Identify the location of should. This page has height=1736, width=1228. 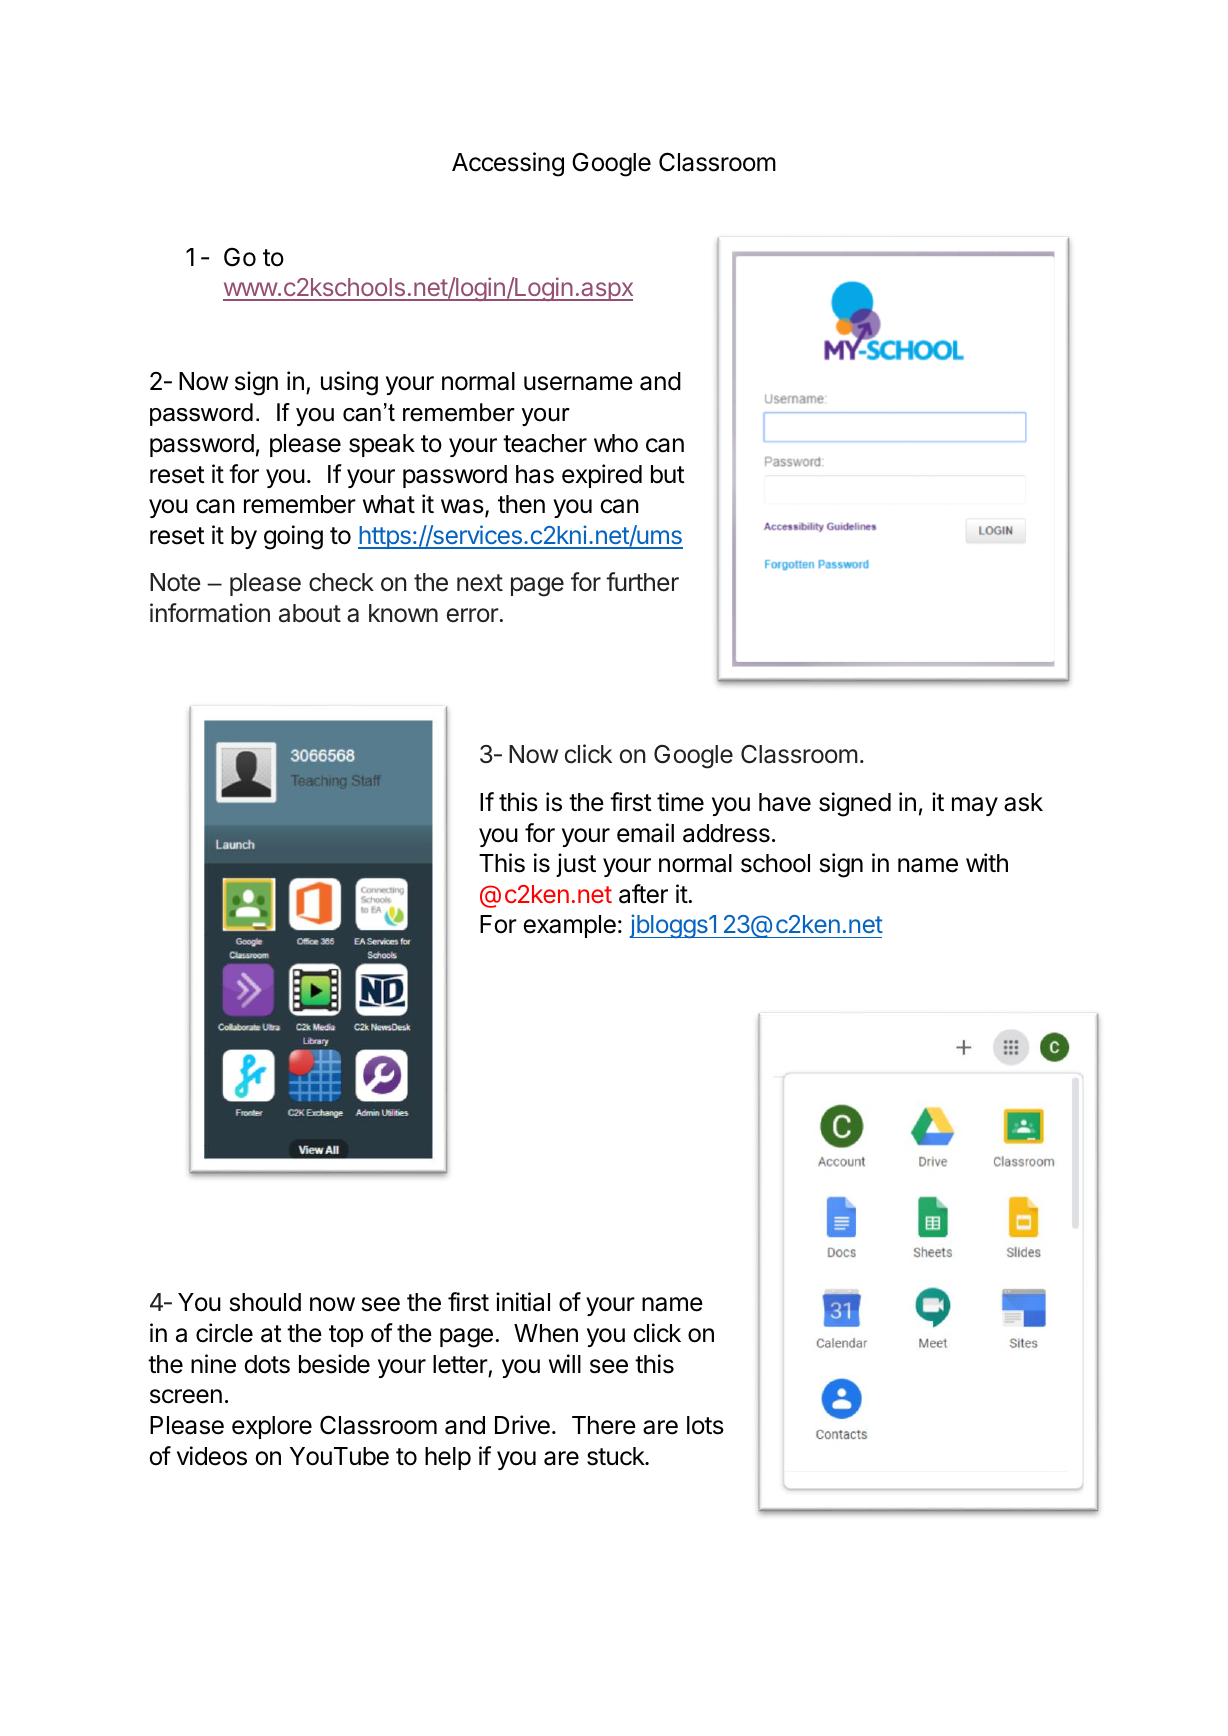
(265, 1302).
